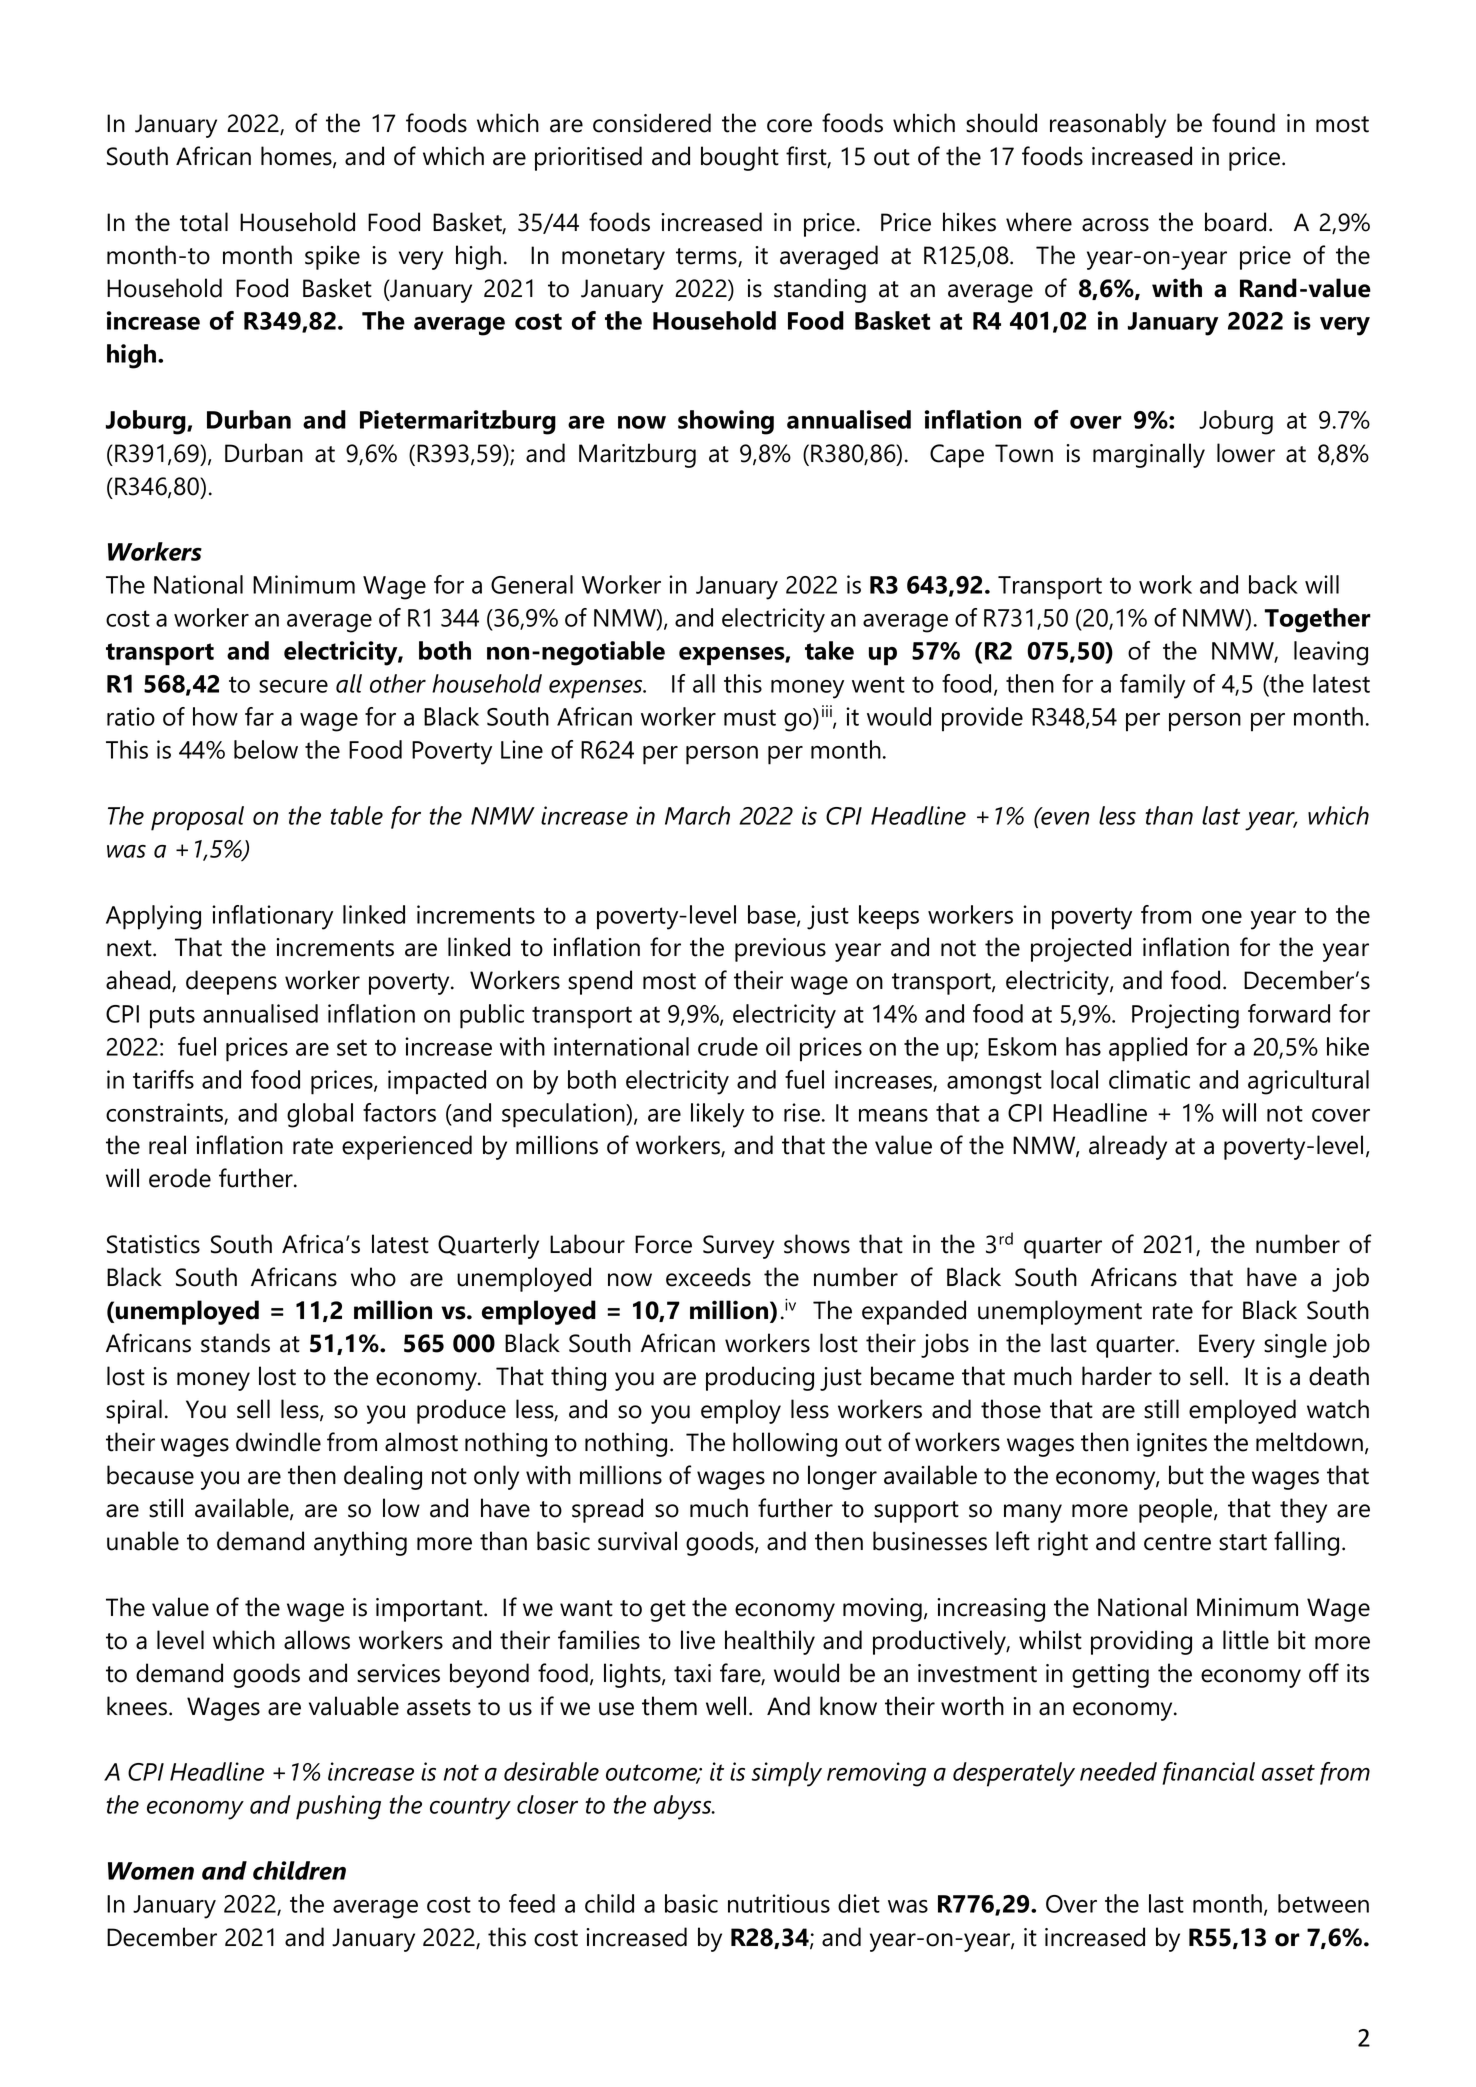  Describe the element at coordinates (779, 1903) in the screenshot. I see `nutritious` at that location.
